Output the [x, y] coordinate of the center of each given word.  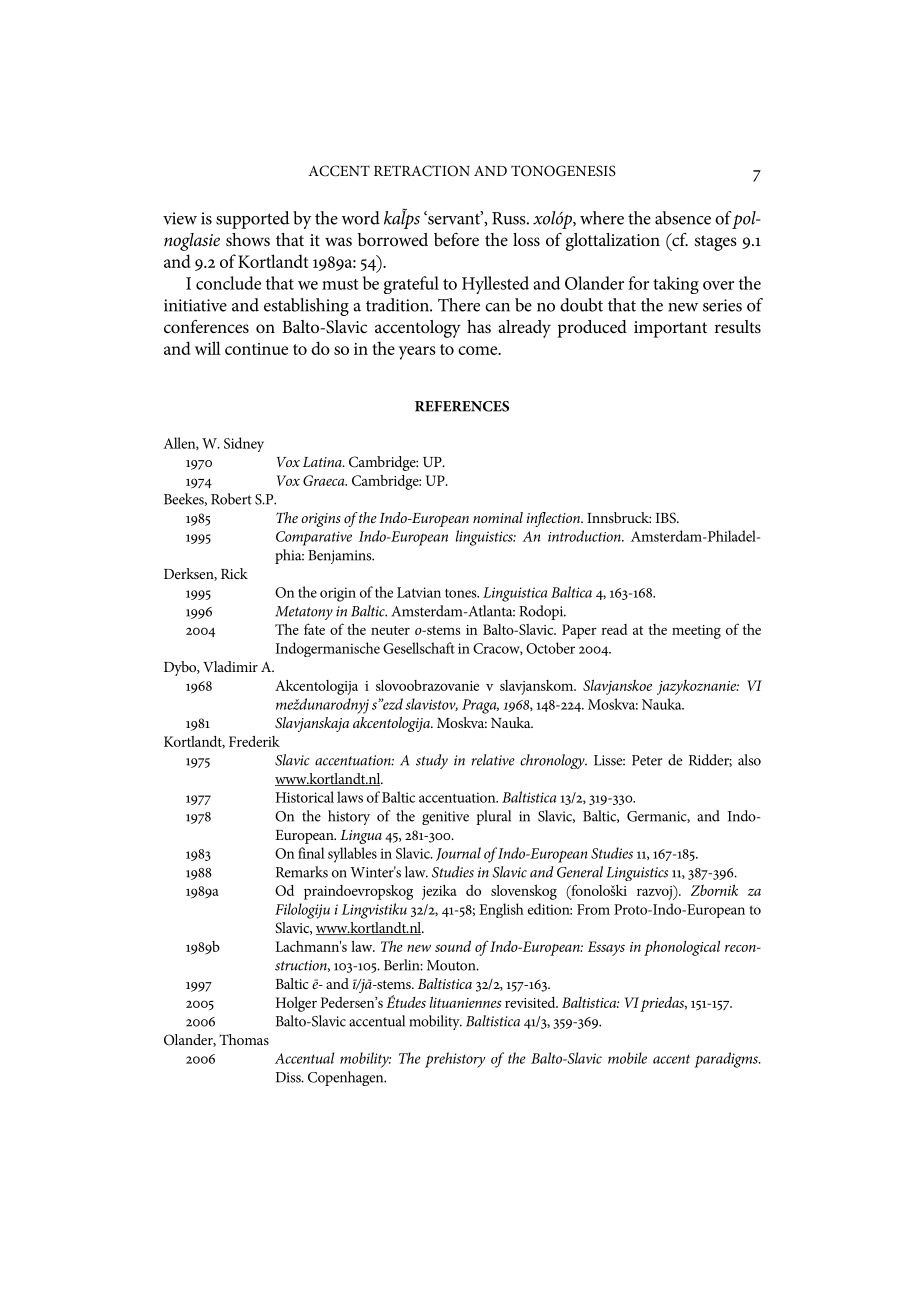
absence [683, 218]
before [456, 240]
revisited [531, 1002]
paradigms [727, 1060]
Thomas [244, 1039]
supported [253, 220]
